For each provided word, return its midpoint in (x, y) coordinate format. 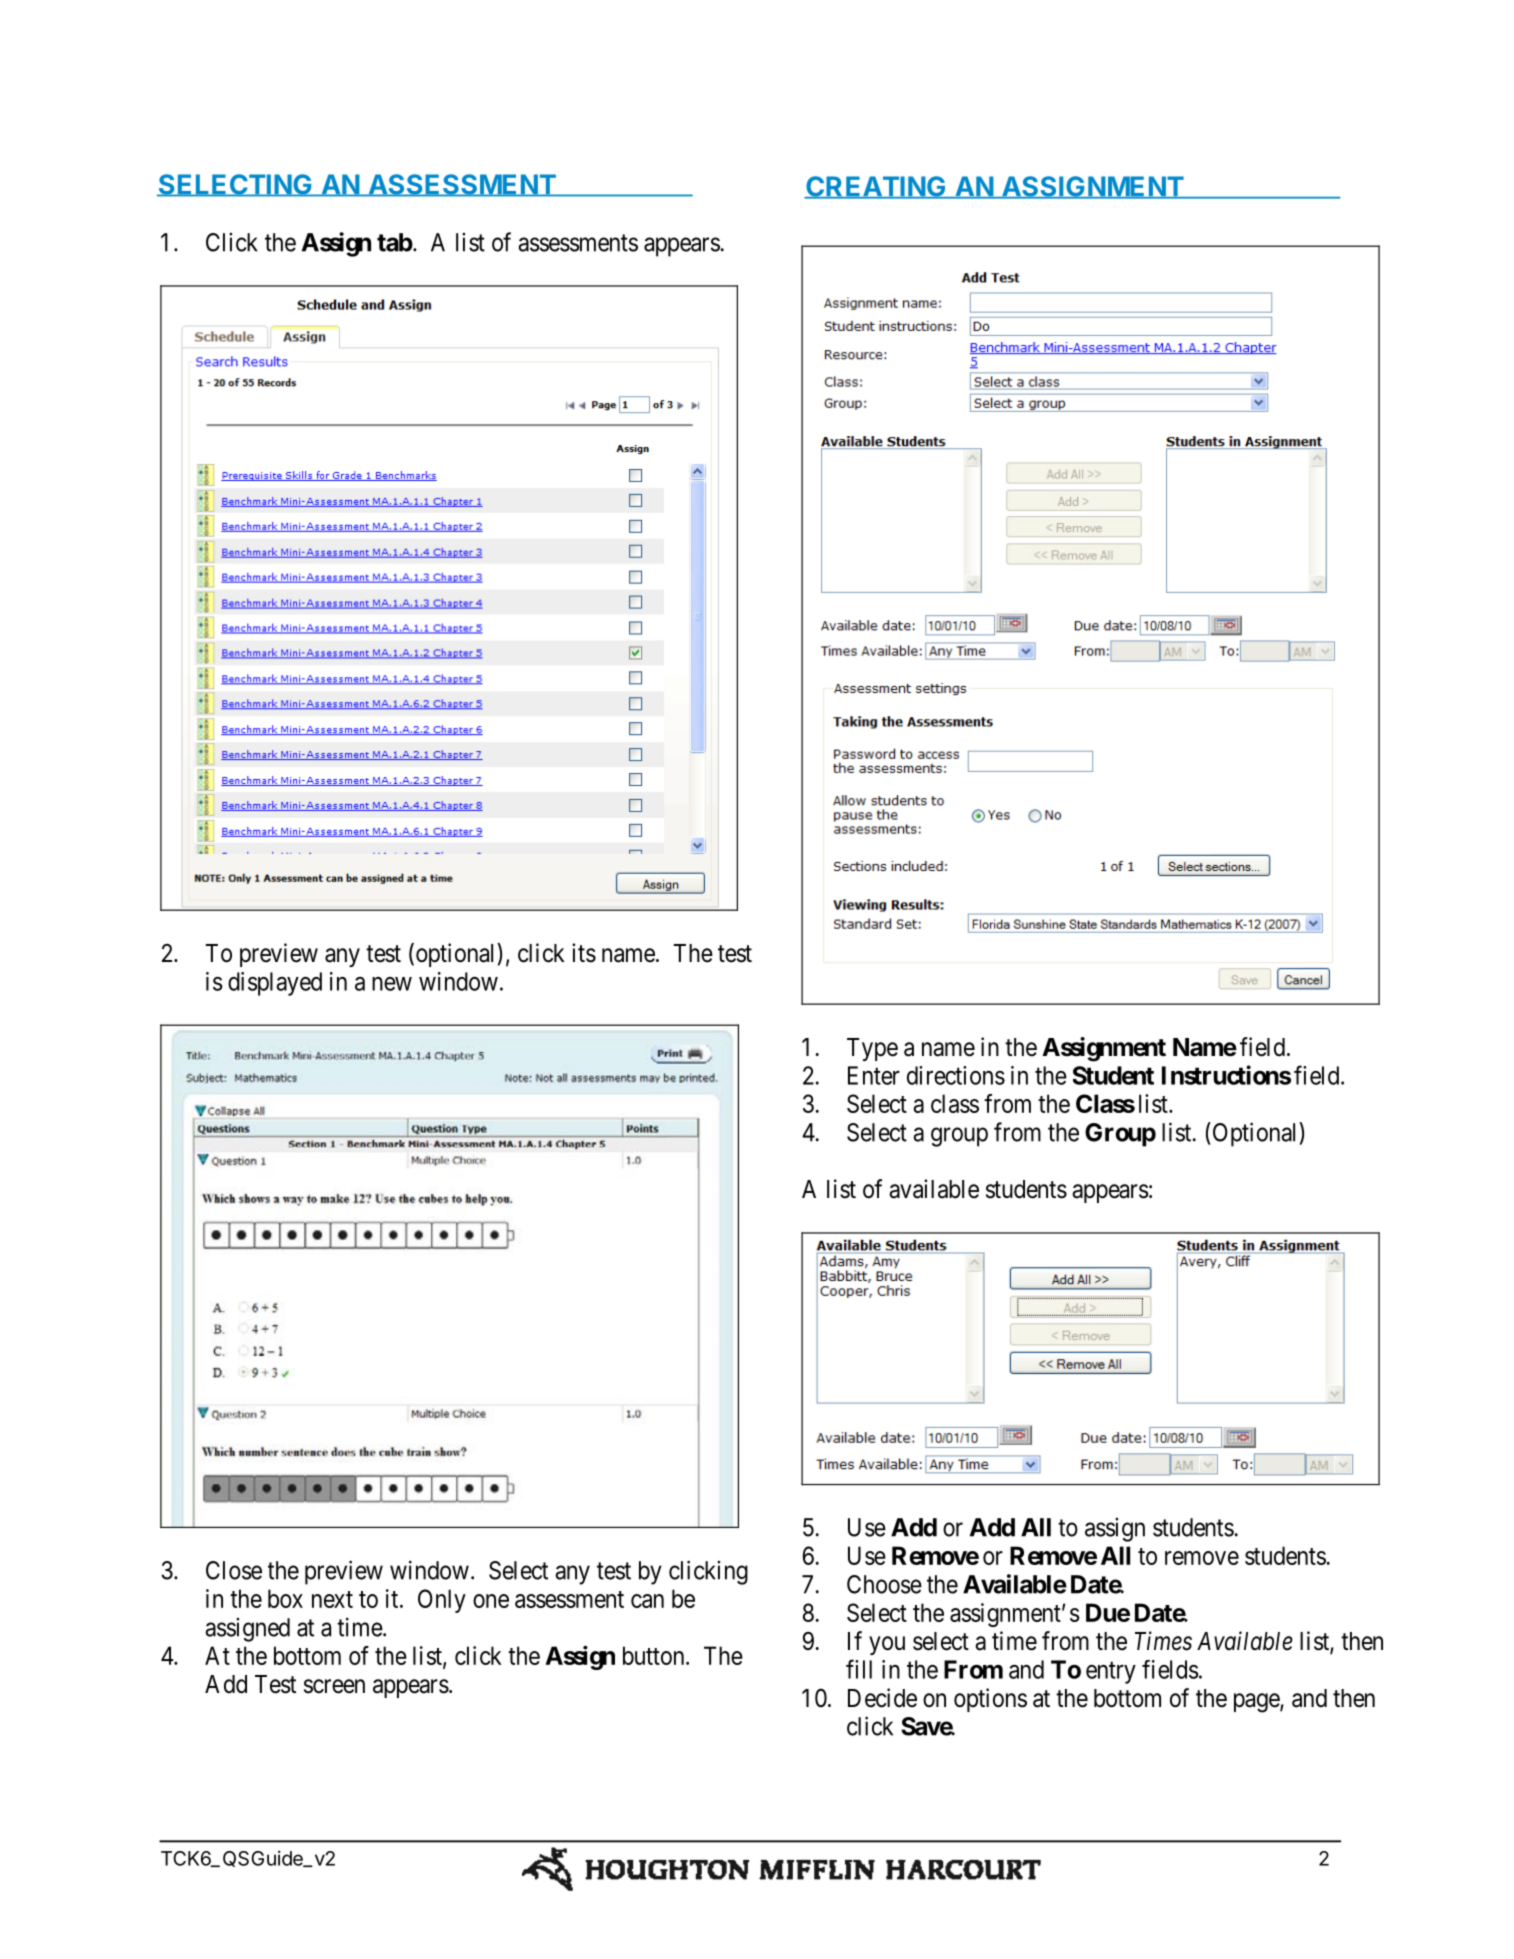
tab (395, 242)
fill (859, 1669)
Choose (884, 1584)
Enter (874, 1075)
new (392, 984)
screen (334, 1686)
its (584, 953)
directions (956, 1075)
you (887, 1645)
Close (234, 1570)
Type (872, 1049)
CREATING (876, 187)
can (647, 1601)
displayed (275, 984)
